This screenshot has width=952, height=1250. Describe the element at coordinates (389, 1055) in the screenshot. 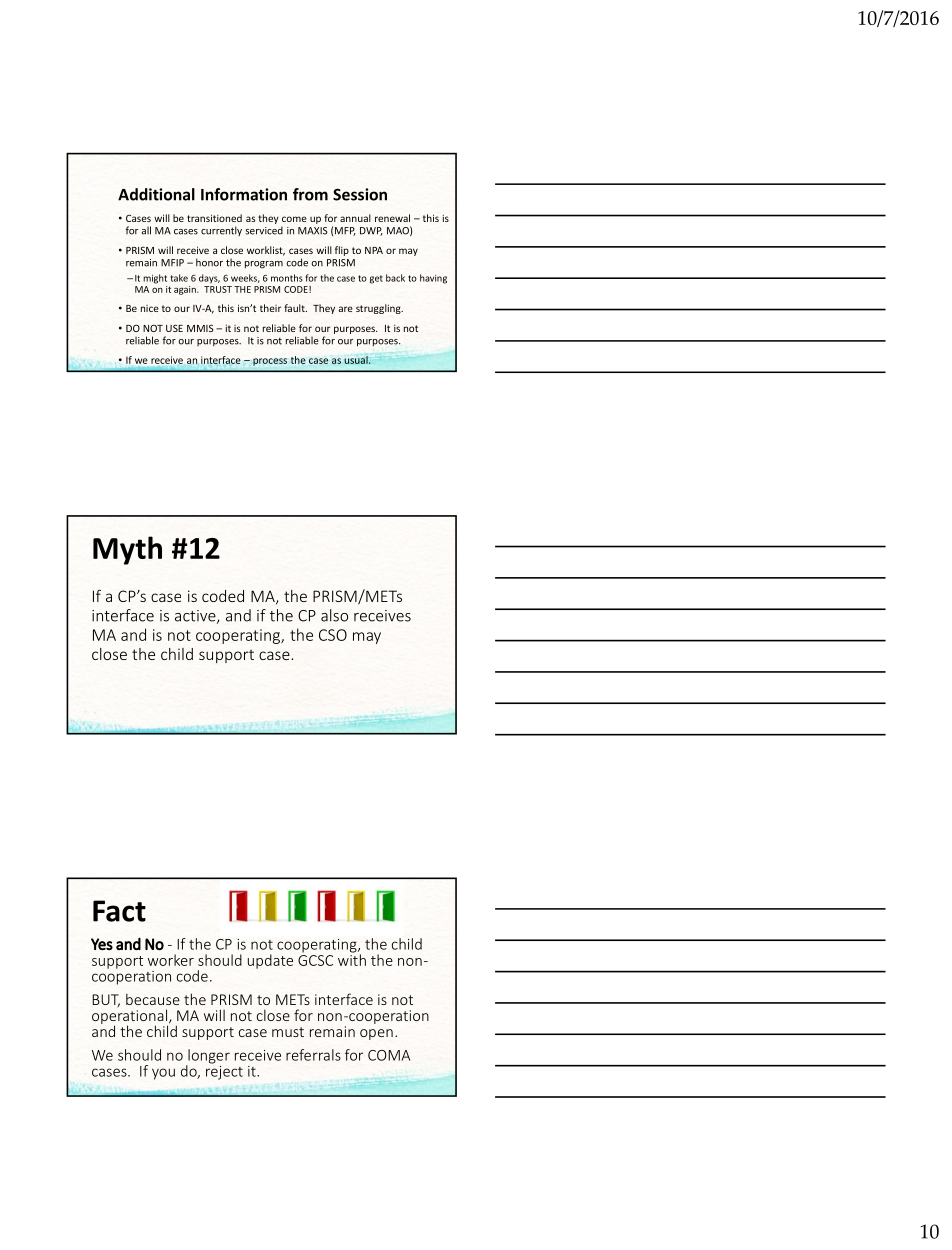

I see `COMA` at that location.
